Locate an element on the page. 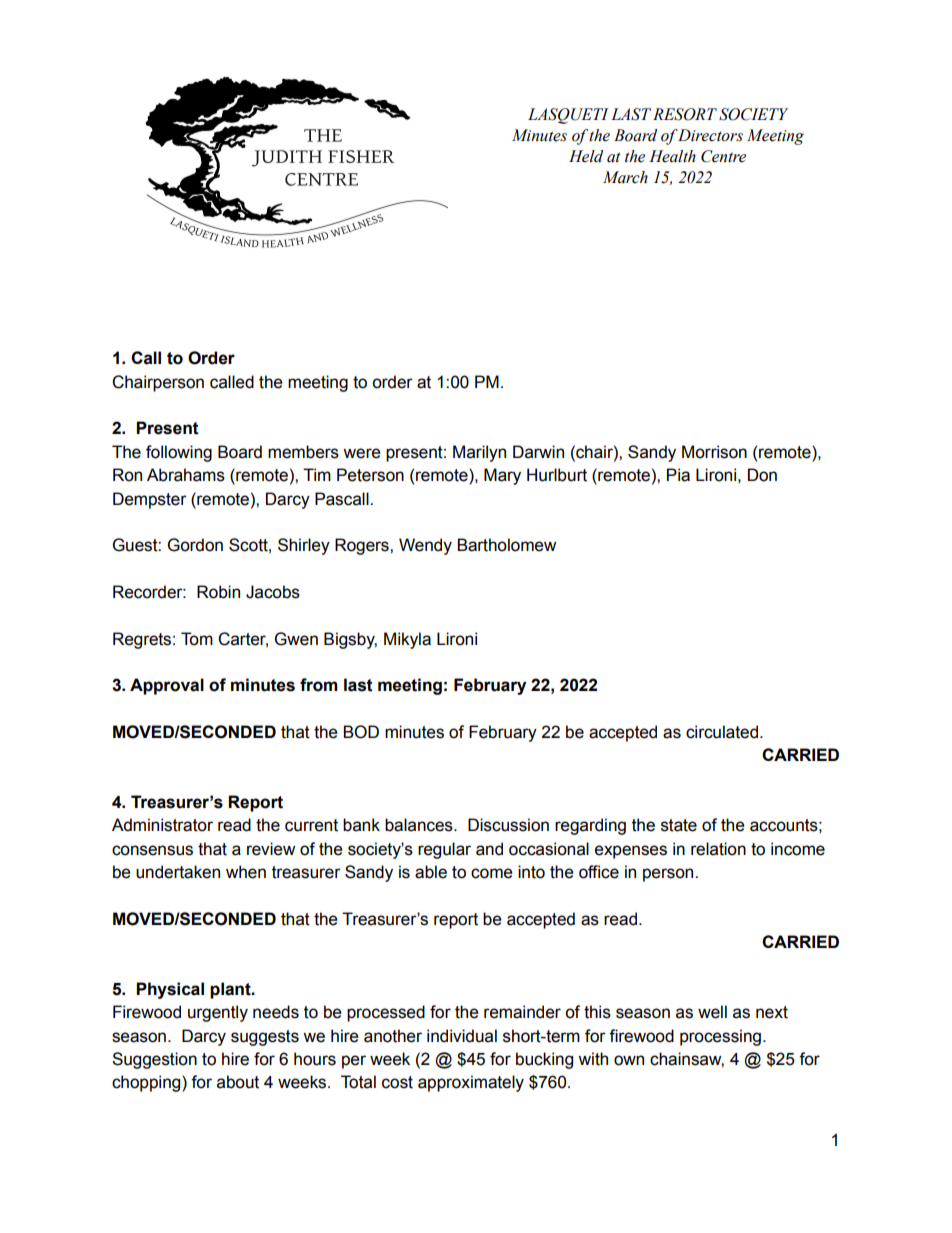 The image size is (952, 1233). Marilyn is located at coordinates (479, 453).
